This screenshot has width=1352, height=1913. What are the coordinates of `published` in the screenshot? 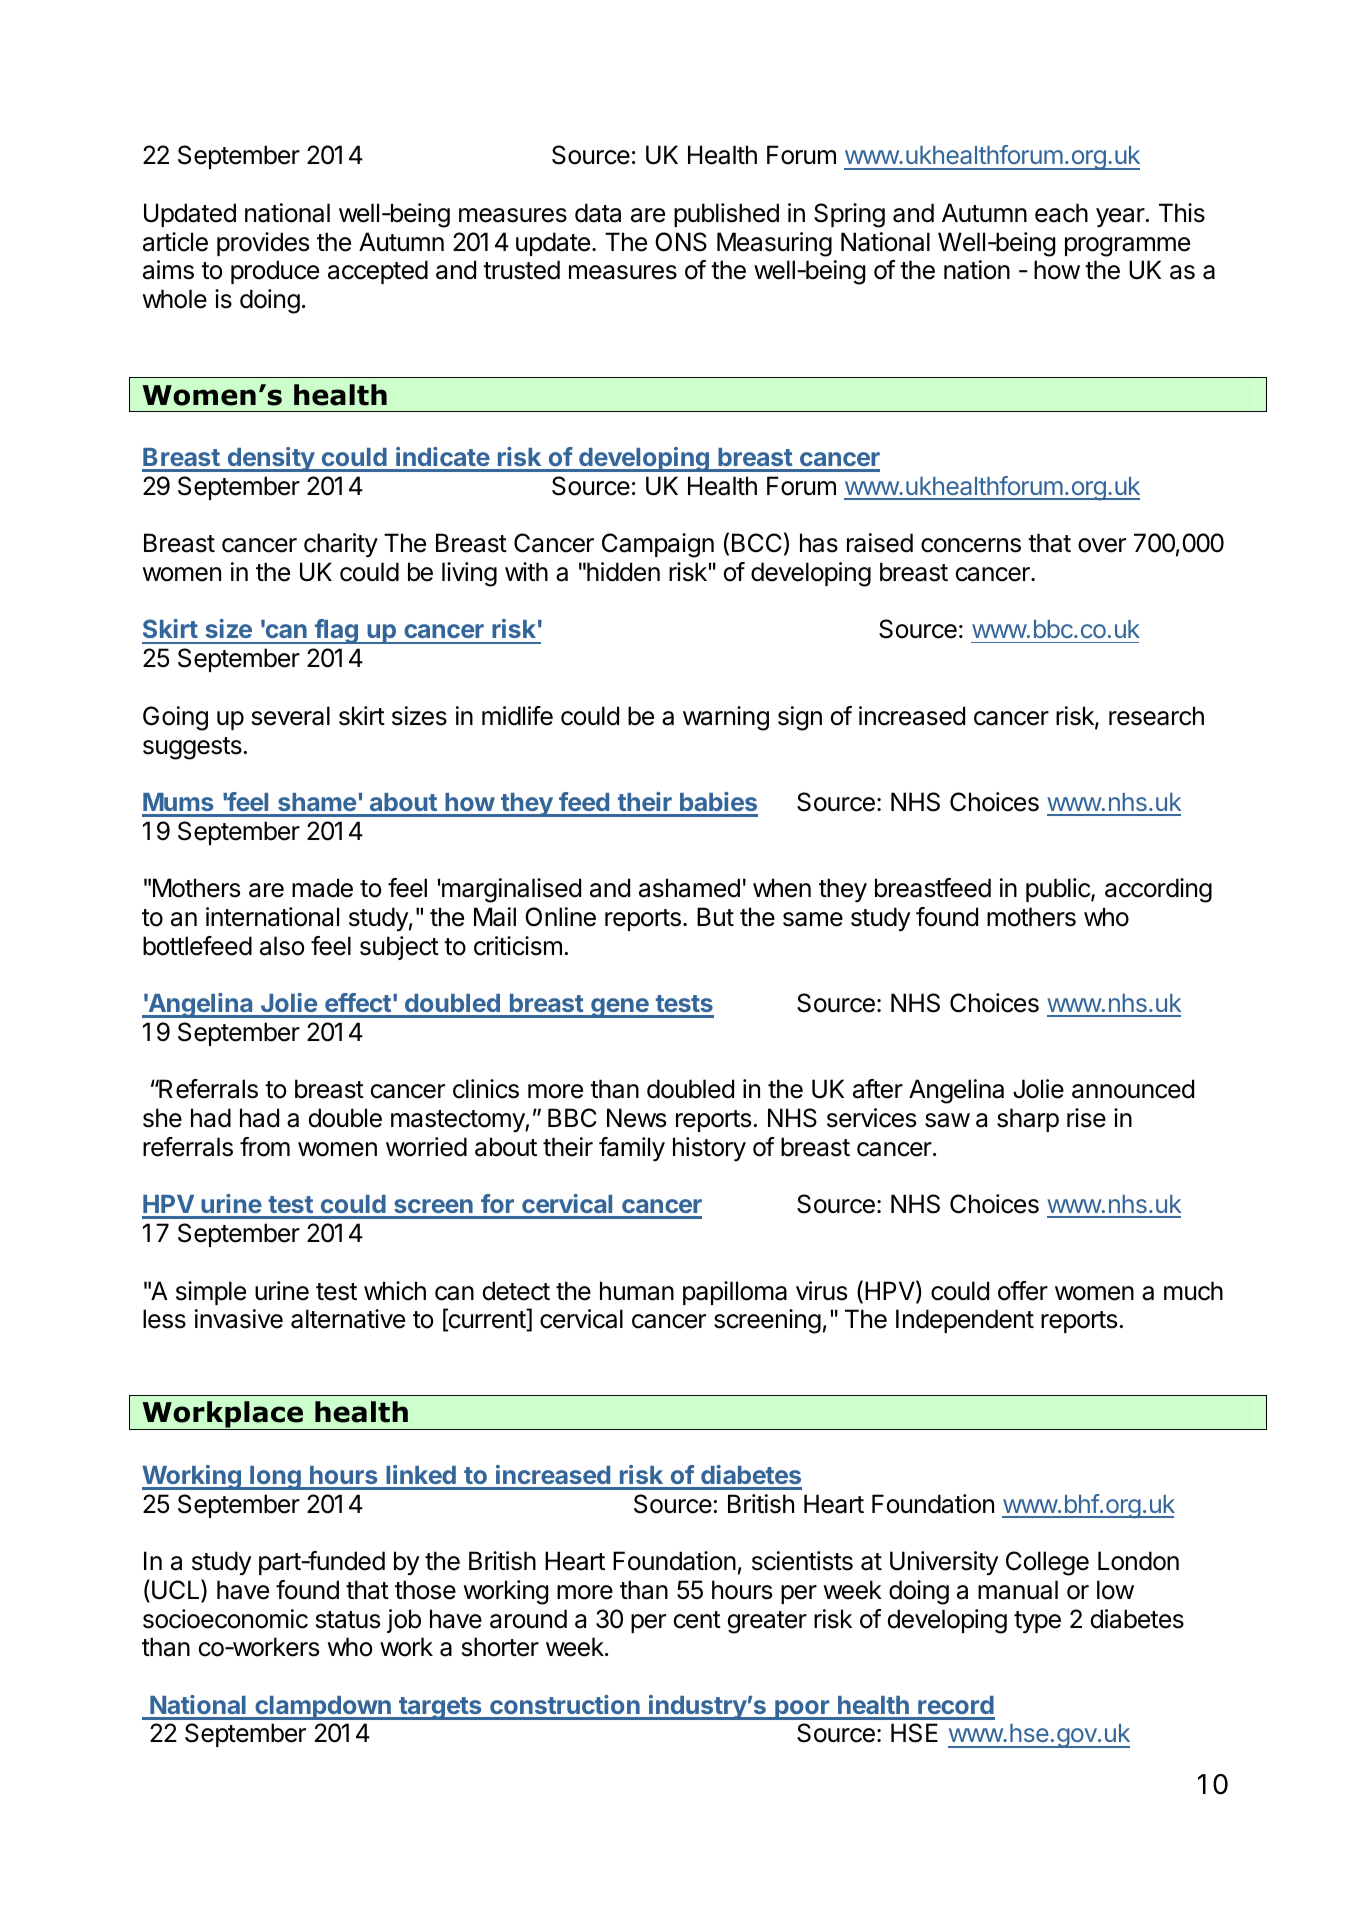 It's located at (726, 215).
